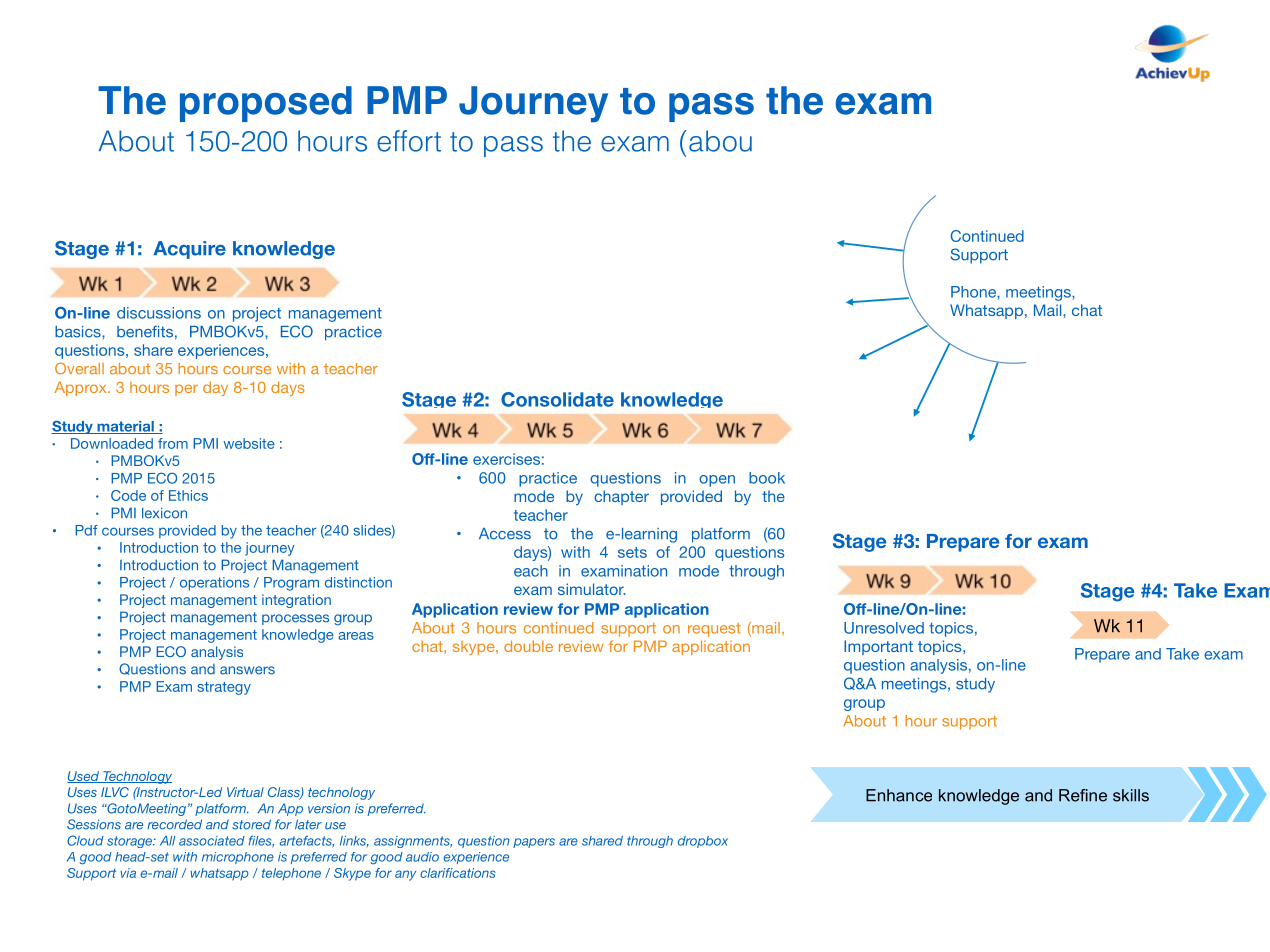 The height and width of the screenshot is (952, 1270). What do you see at coordinates (173, 443) in the screenshot?
I see `from` at bounding box center [173, 443].
